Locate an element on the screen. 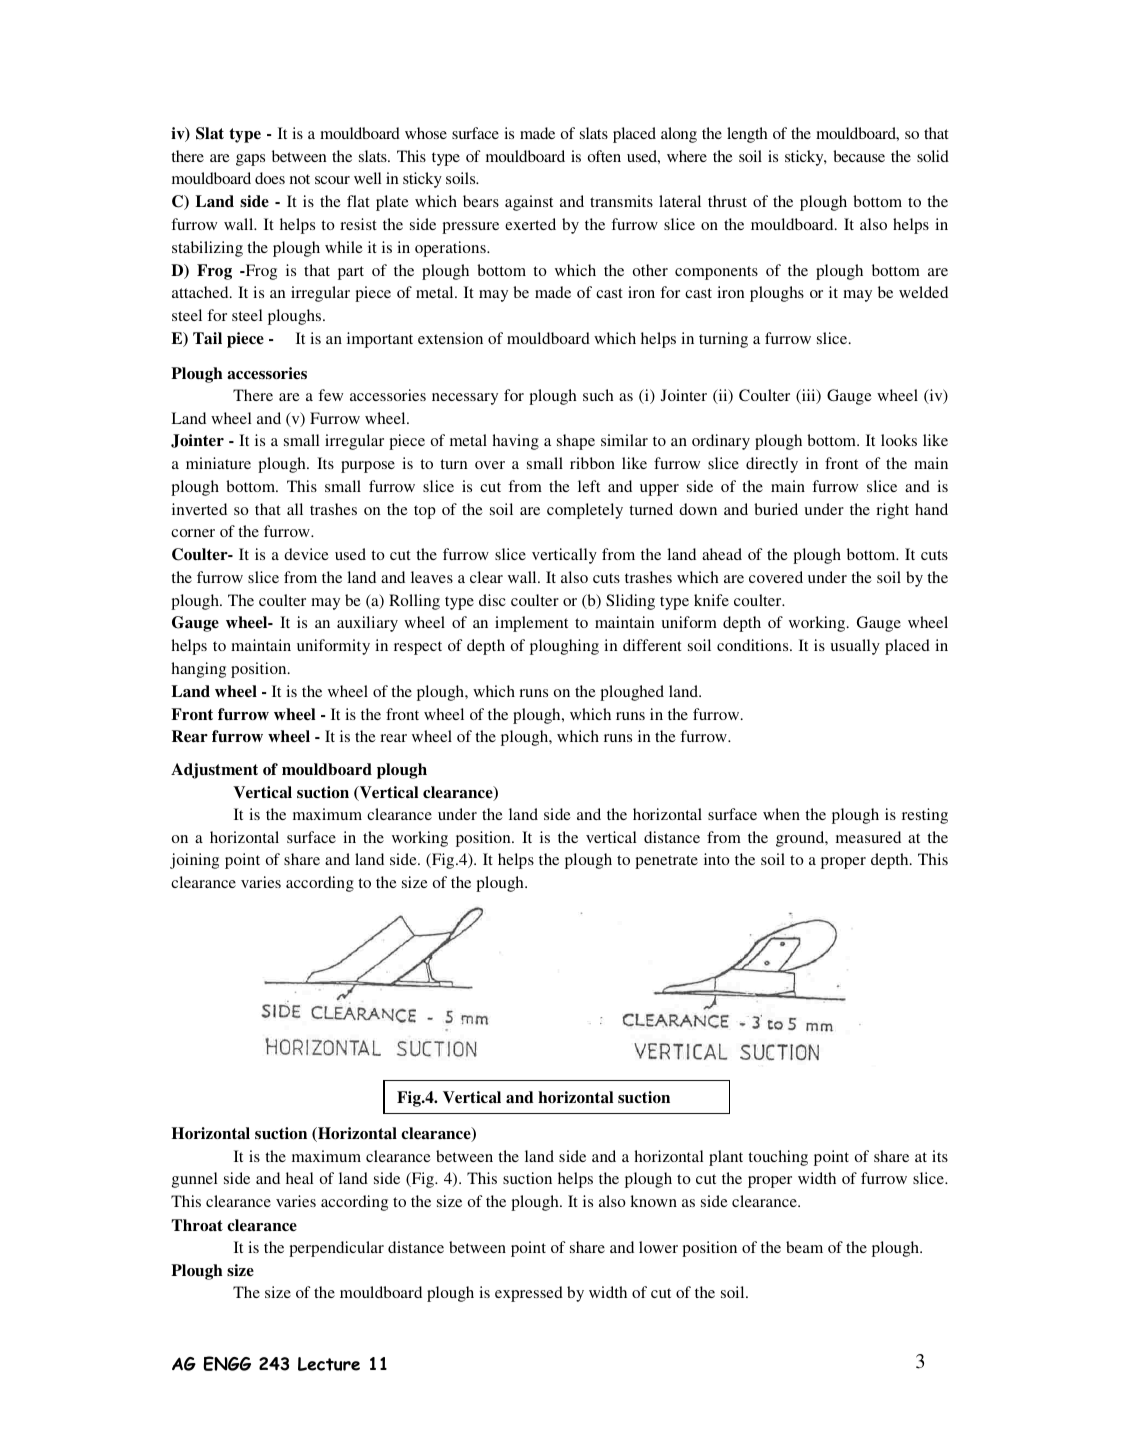 The width and height of the screenshot is (1121, 1451). does is located at coordinates (270, 178).
